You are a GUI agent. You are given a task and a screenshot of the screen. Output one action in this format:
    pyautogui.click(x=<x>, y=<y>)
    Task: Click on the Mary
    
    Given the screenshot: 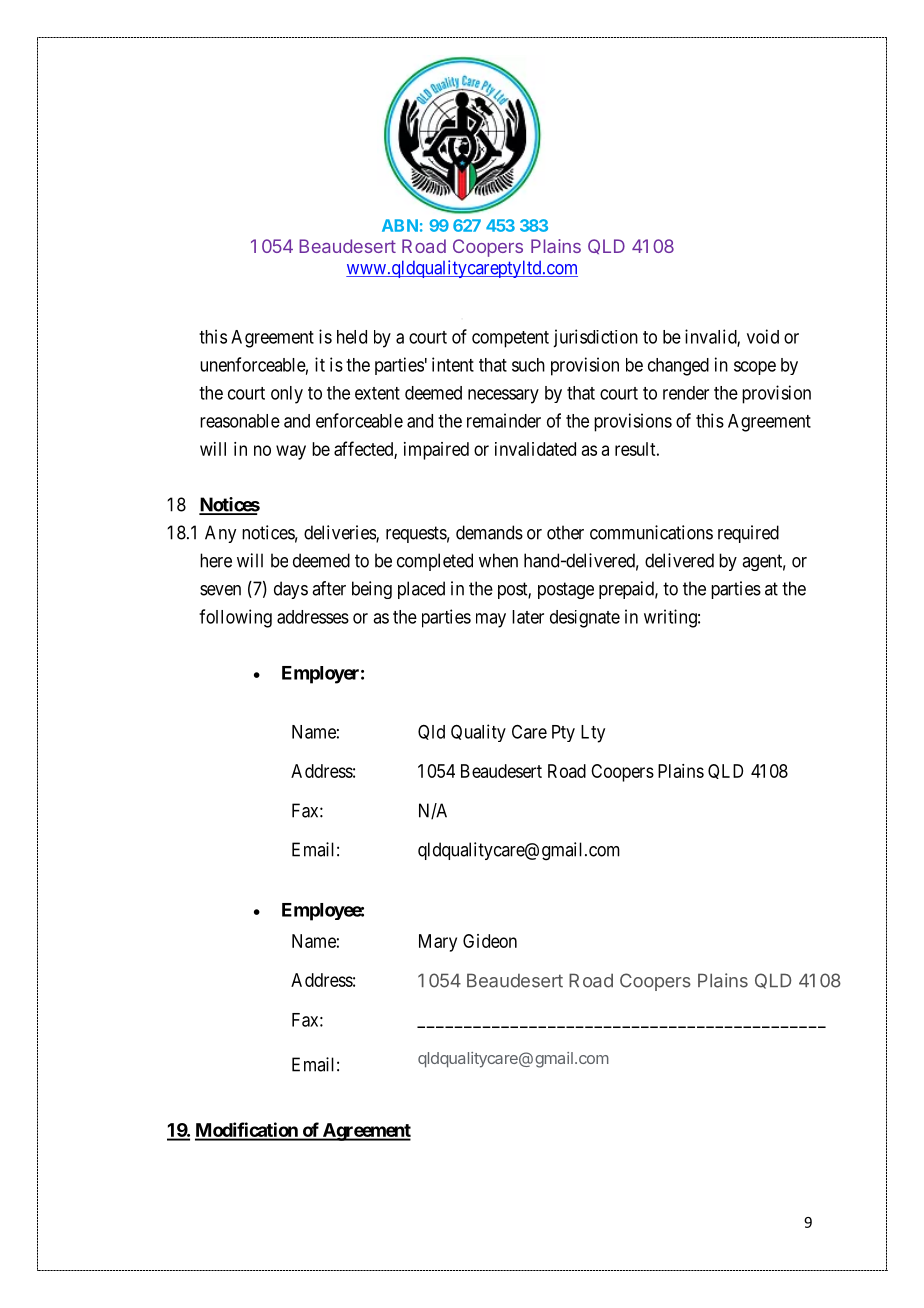 What is the action you would take?
    pyautogui.click(x=438, y=943)
